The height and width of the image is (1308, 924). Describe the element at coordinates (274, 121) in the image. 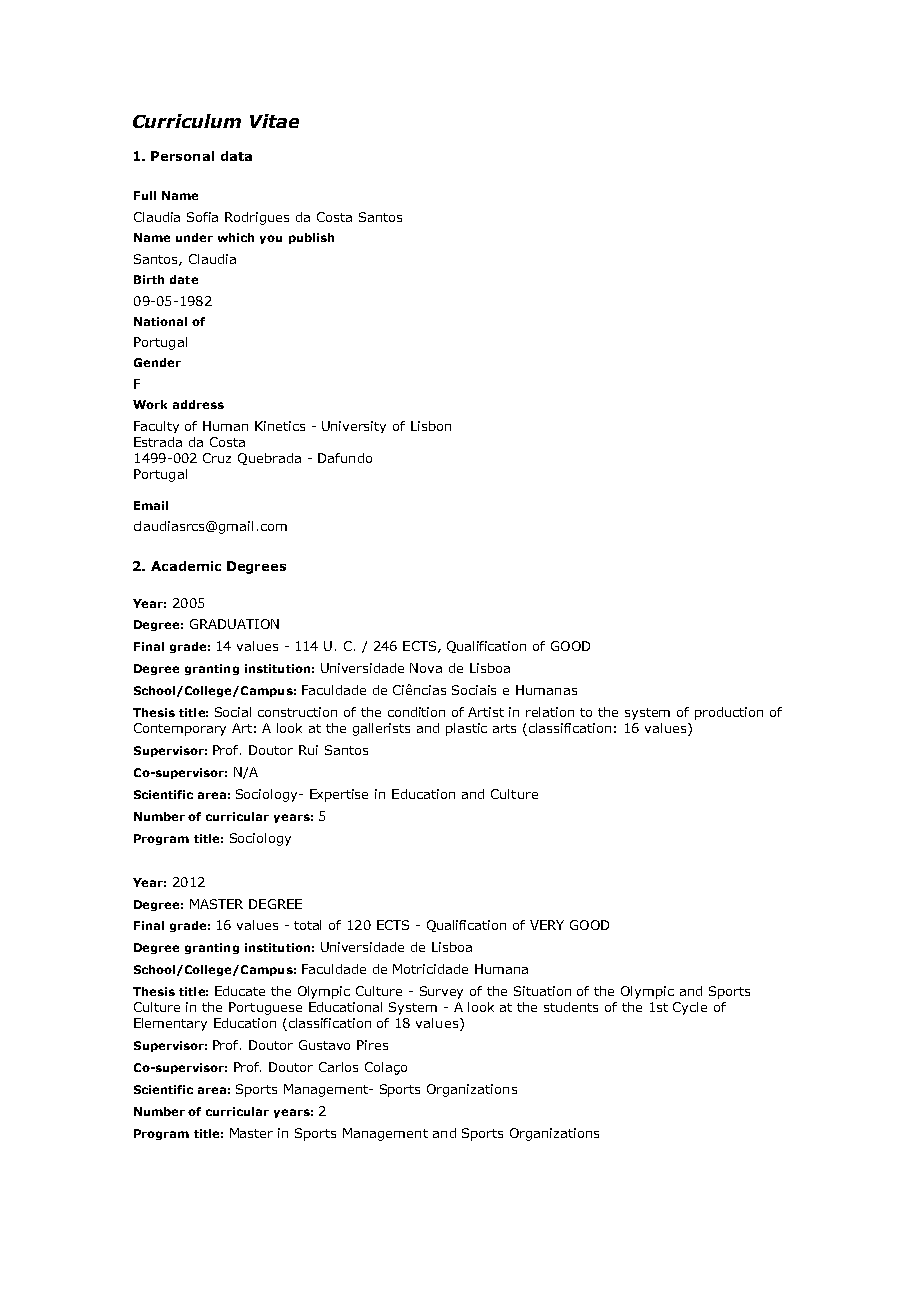

I see `Vitae` at that location.
